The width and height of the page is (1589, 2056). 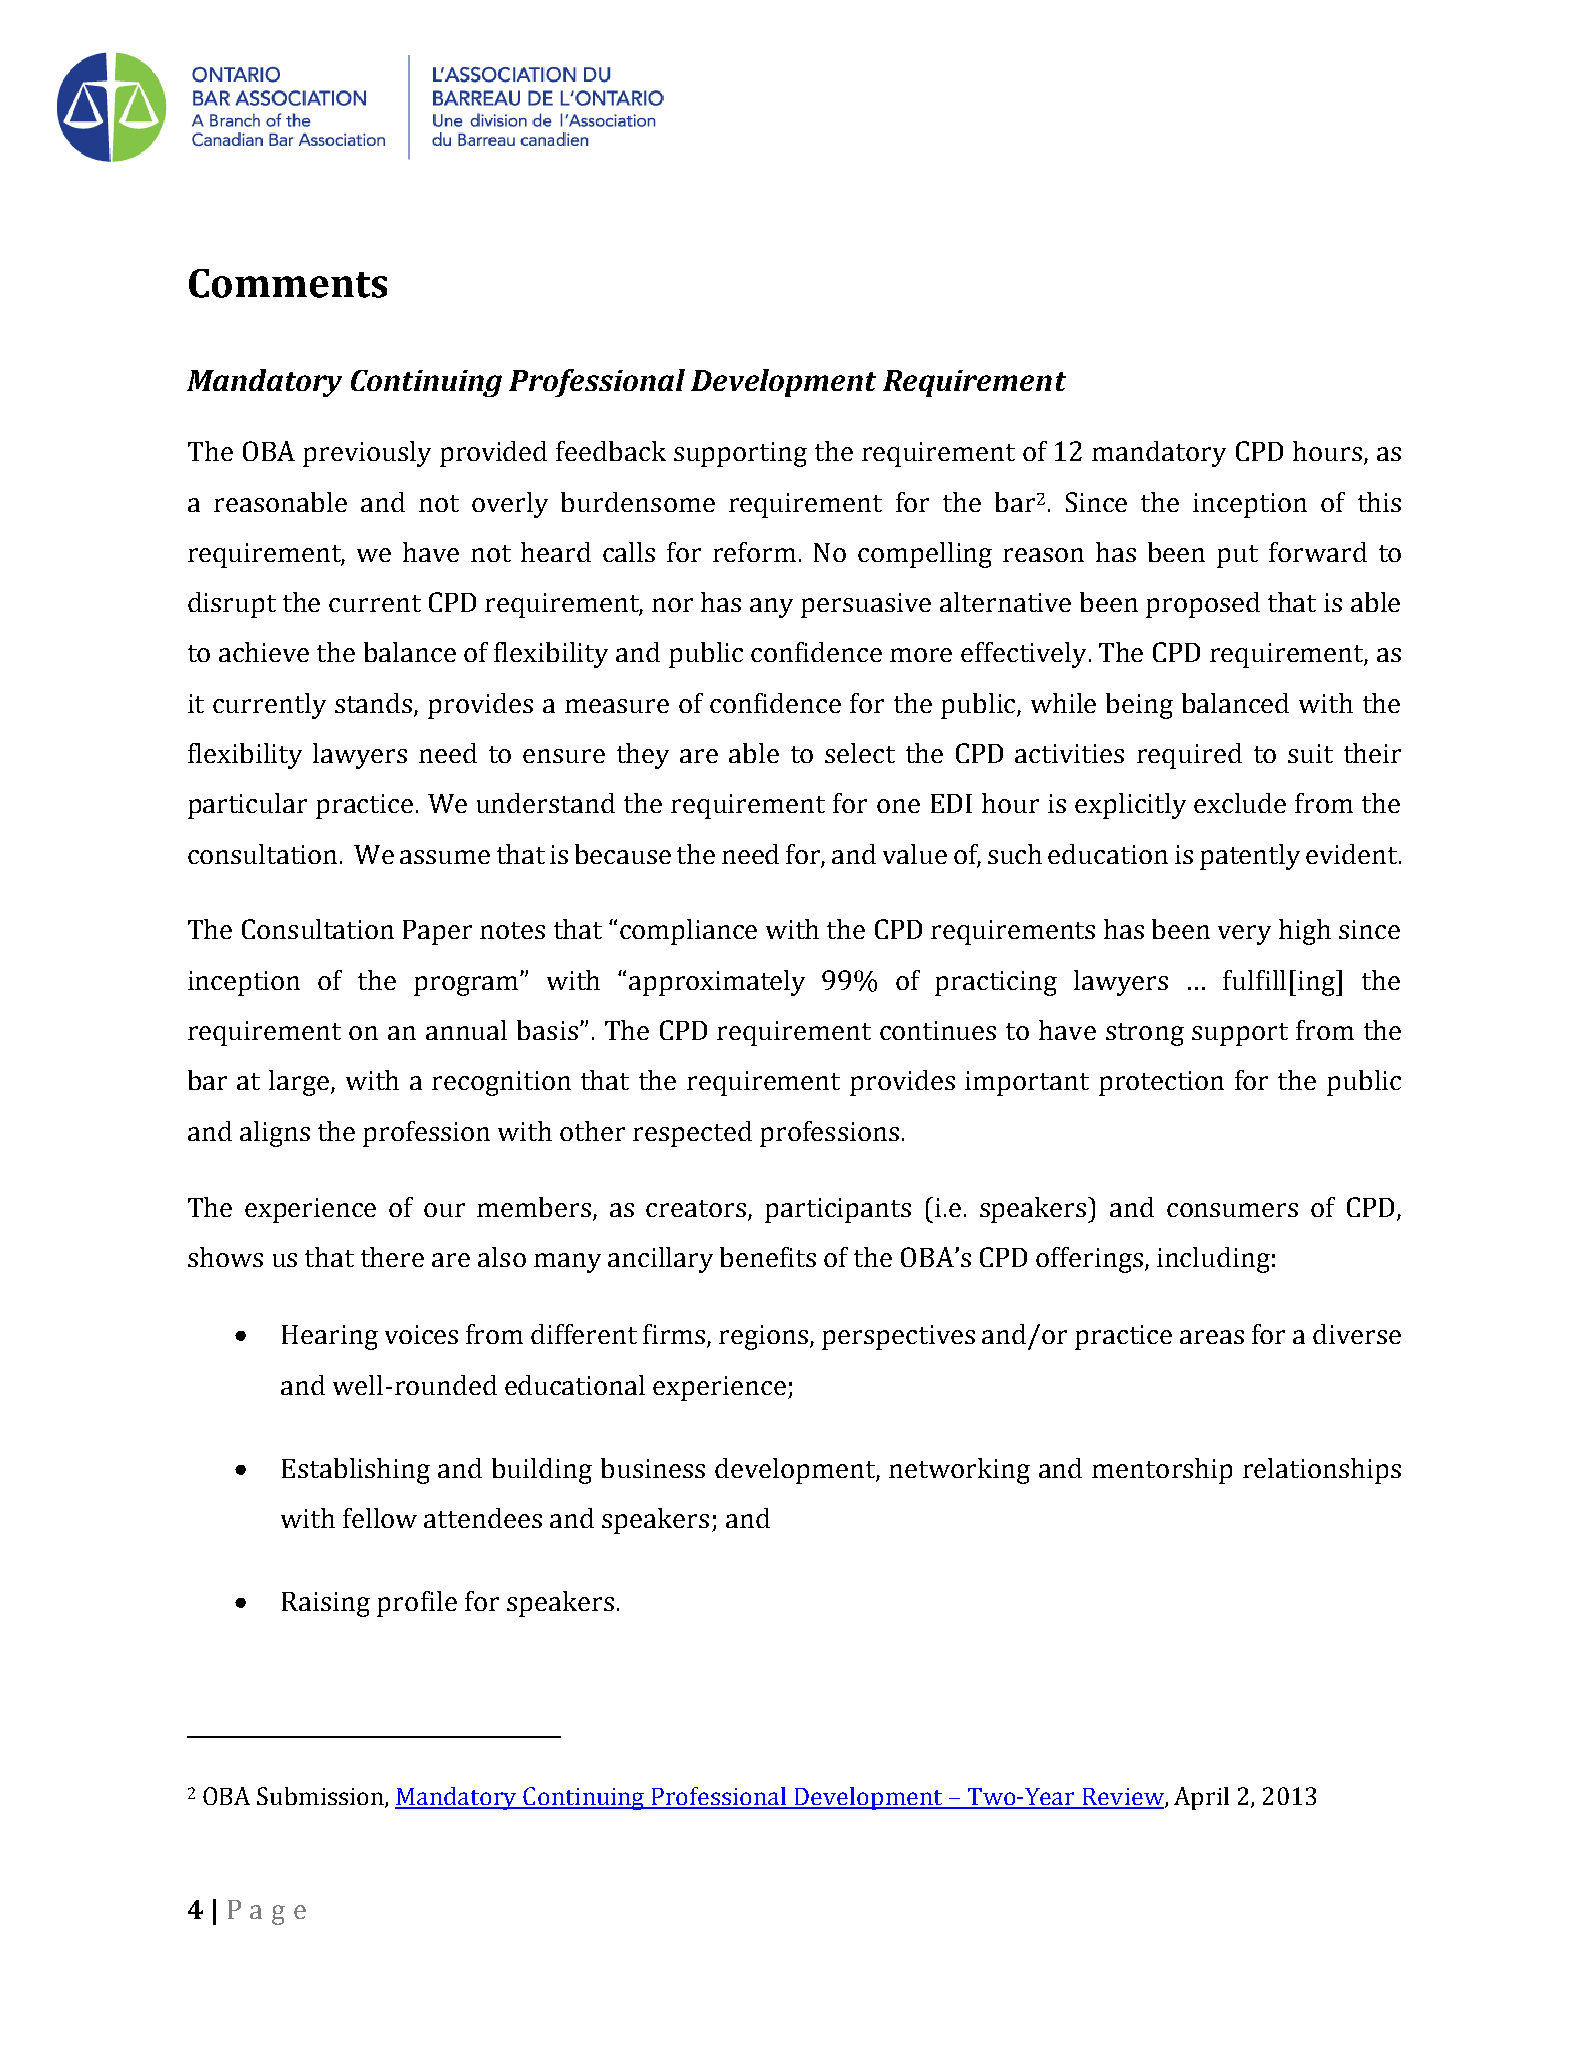 I want to click on Review, so click(x=1123, y=1798).
